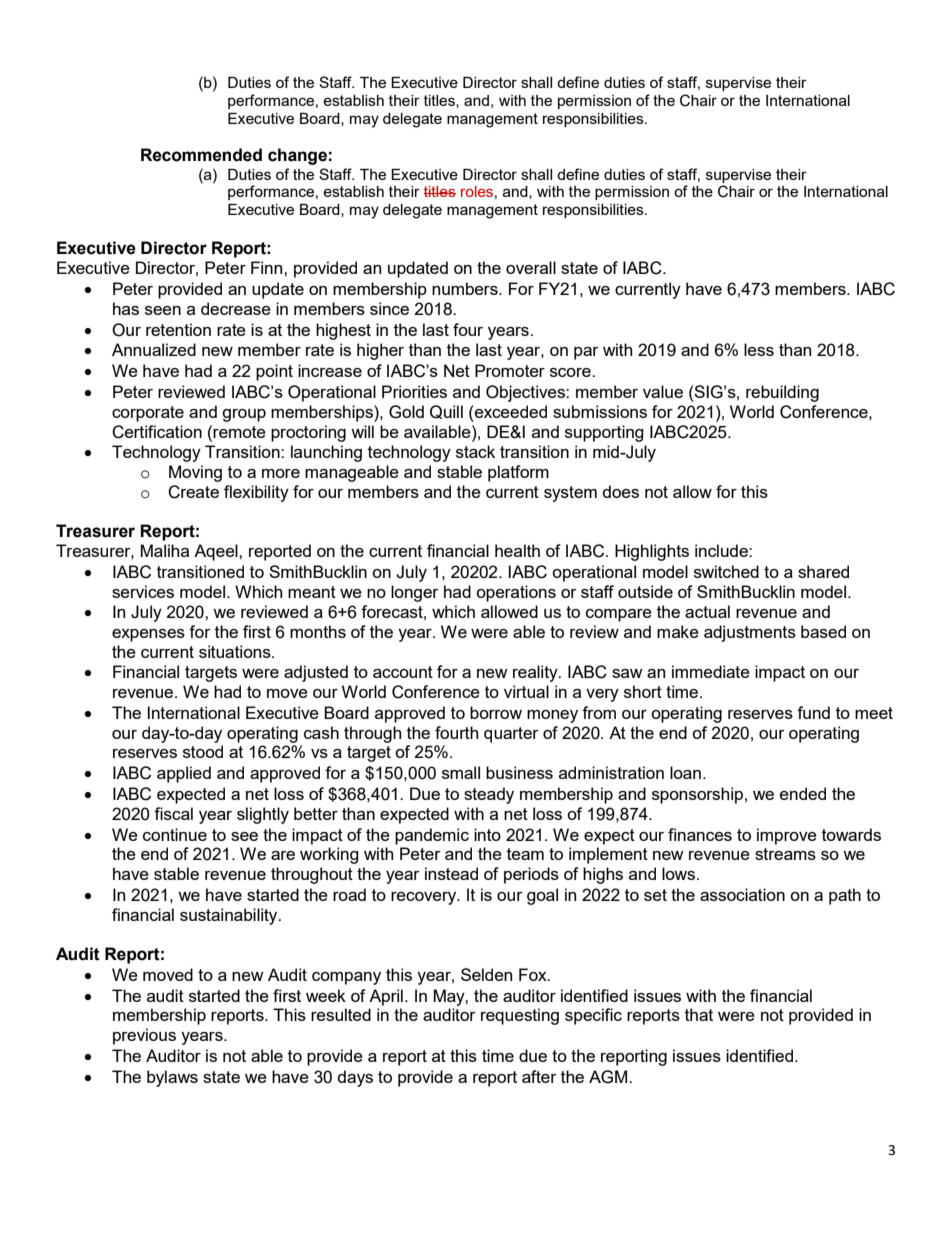  Describe the element at coordinates (236, 308) in the screenshot. I see `decrease` at that location.
